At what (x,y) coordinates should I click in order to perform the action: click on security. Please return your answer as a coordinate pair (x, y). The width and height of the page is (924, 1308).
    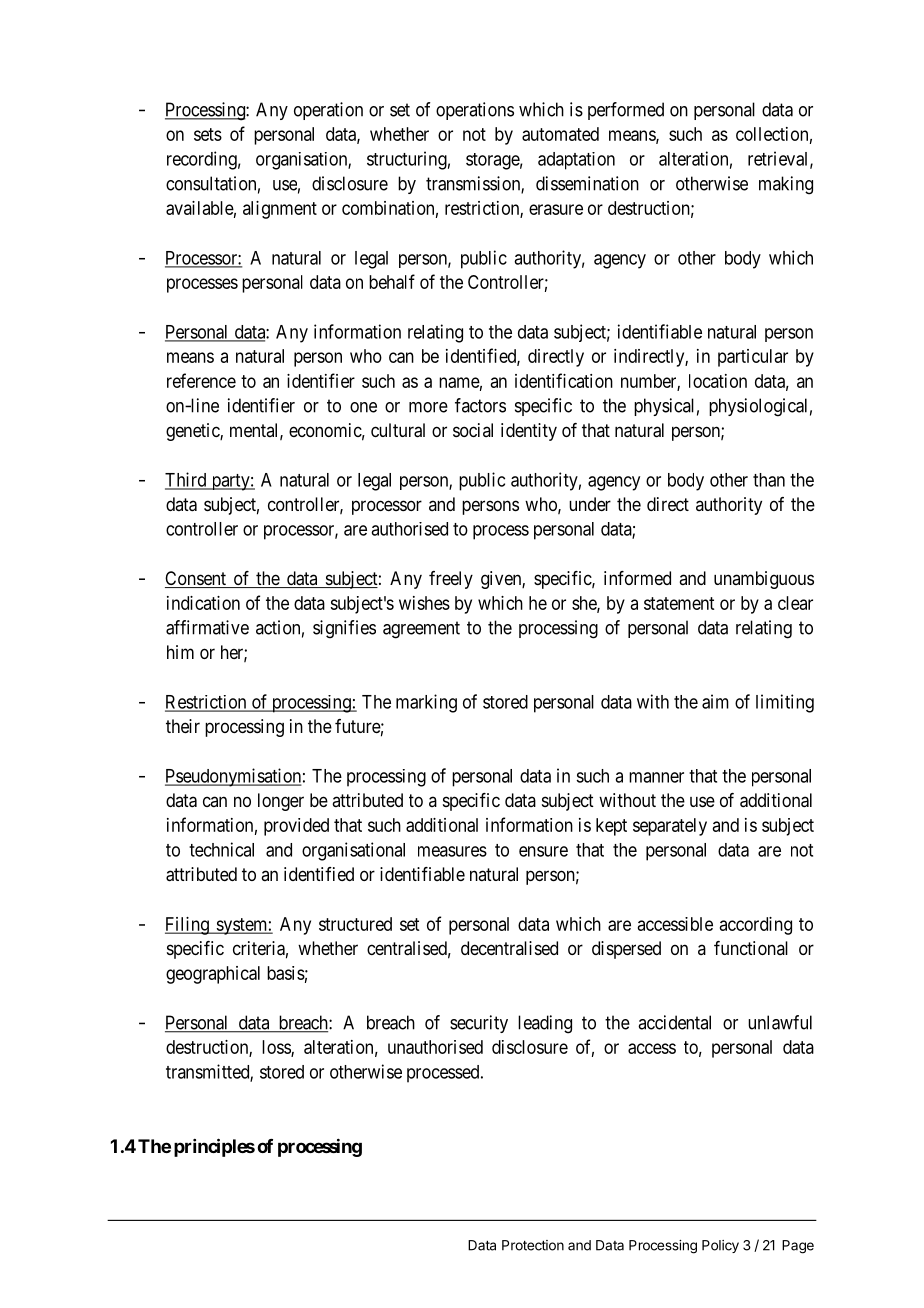
    Looking at the image, I should click on (479, 1024).
